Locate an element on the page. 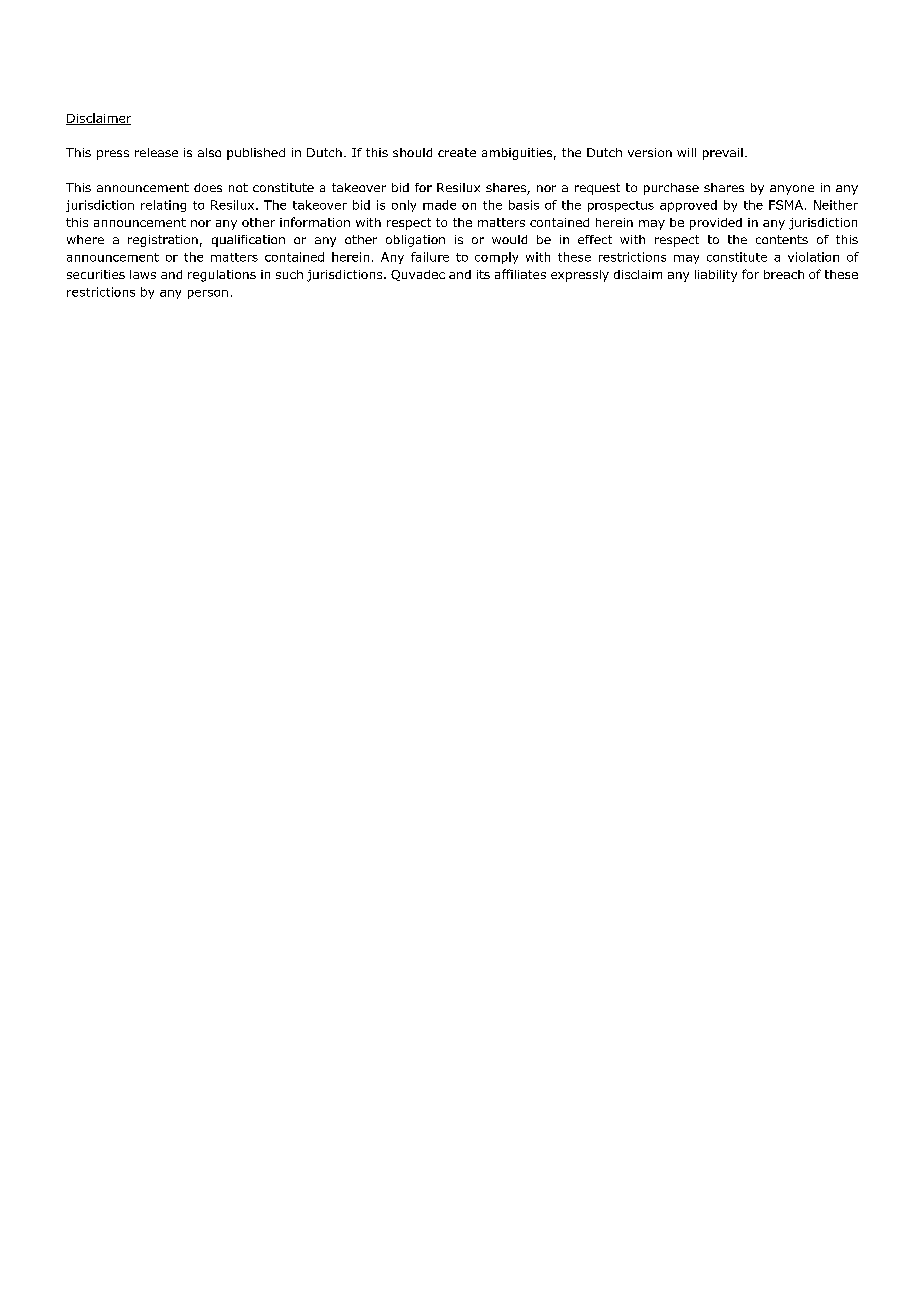 The height and width of the image is (1308, 924). anyone is located at coordinates (792, 190).
